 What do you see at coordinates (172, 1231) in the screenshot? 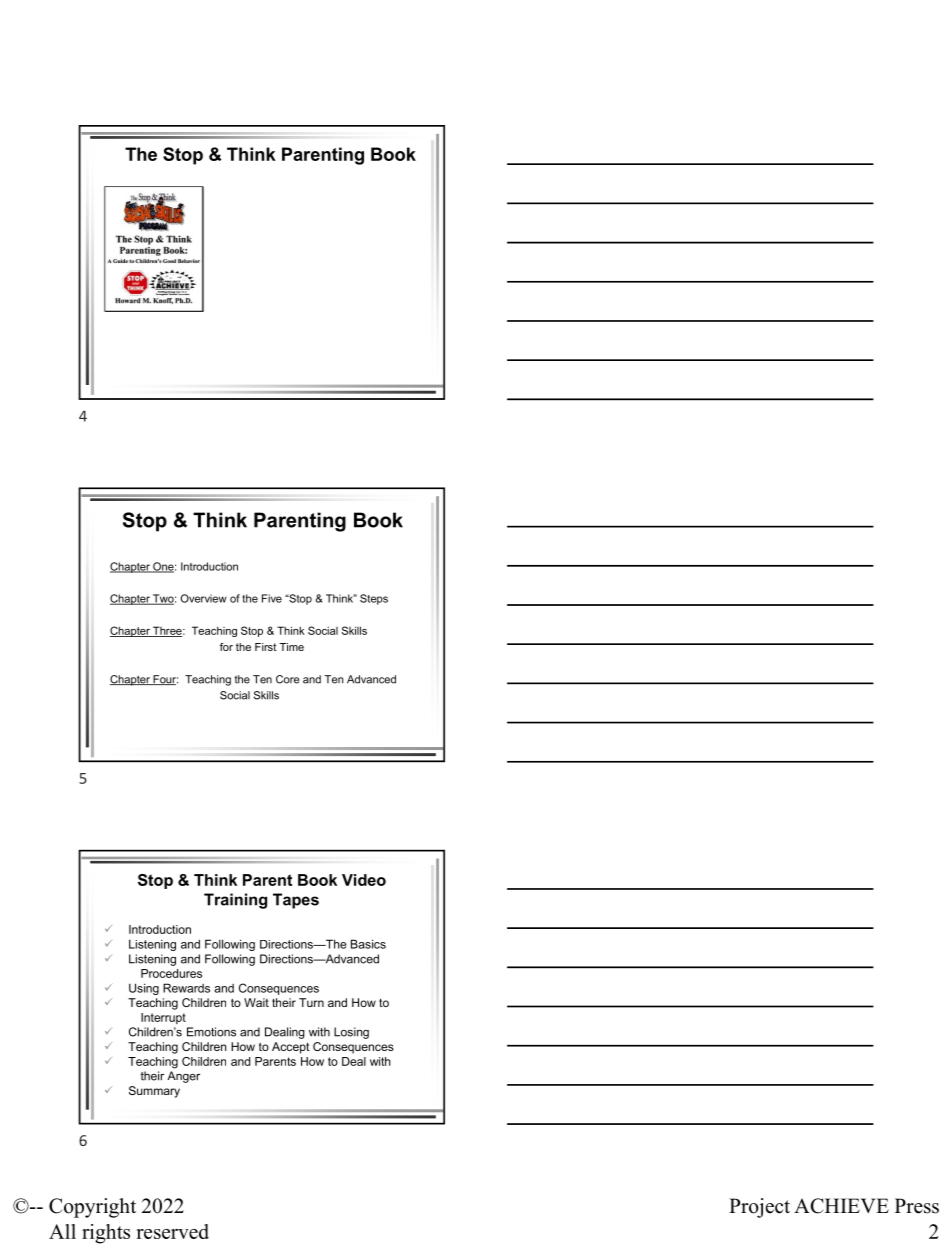
I see `reserved` at bounding box center [172, 1231].
